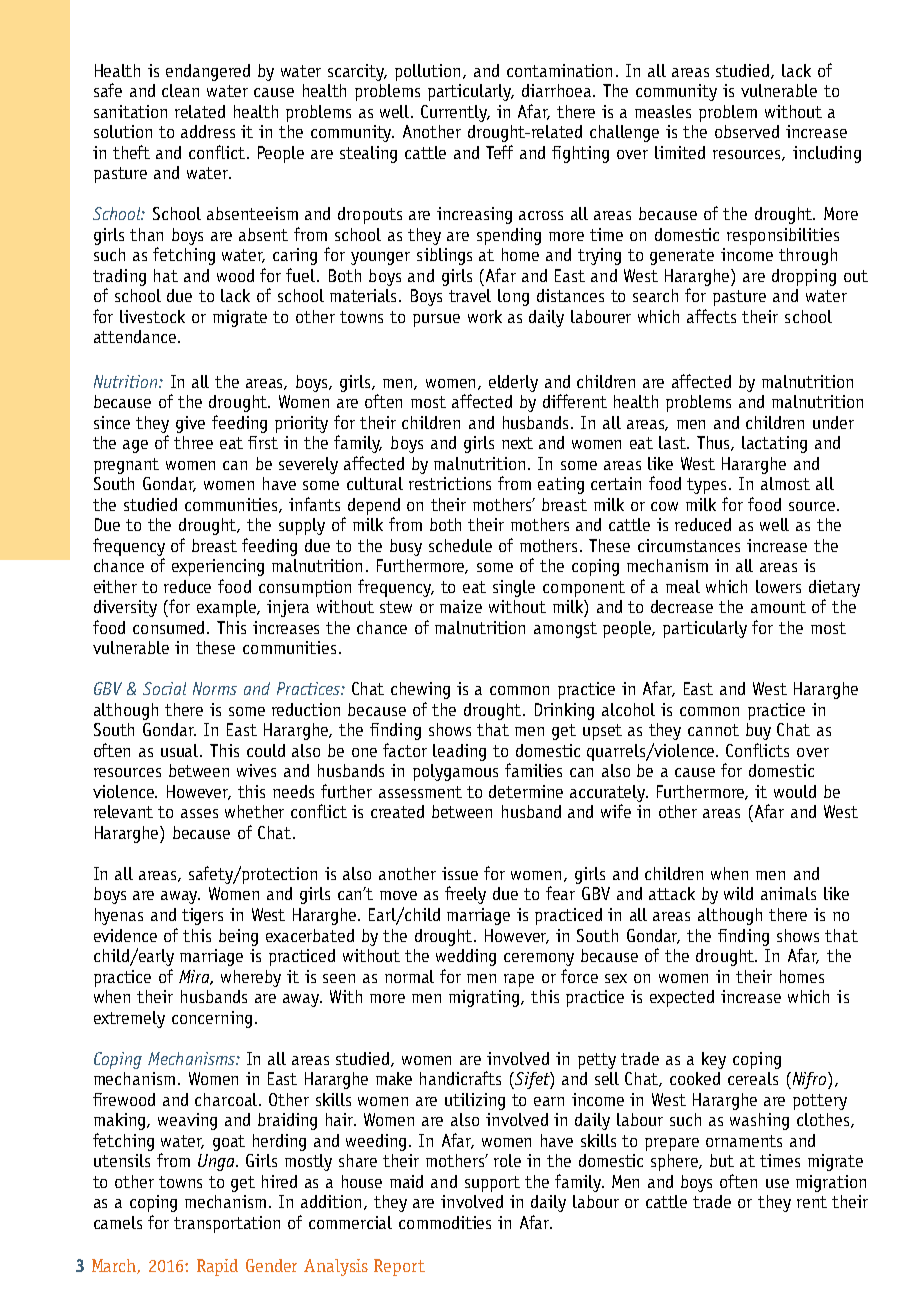 This screenshot has height=1308, width=924. I want to click on tigers, so click(202, 916).
